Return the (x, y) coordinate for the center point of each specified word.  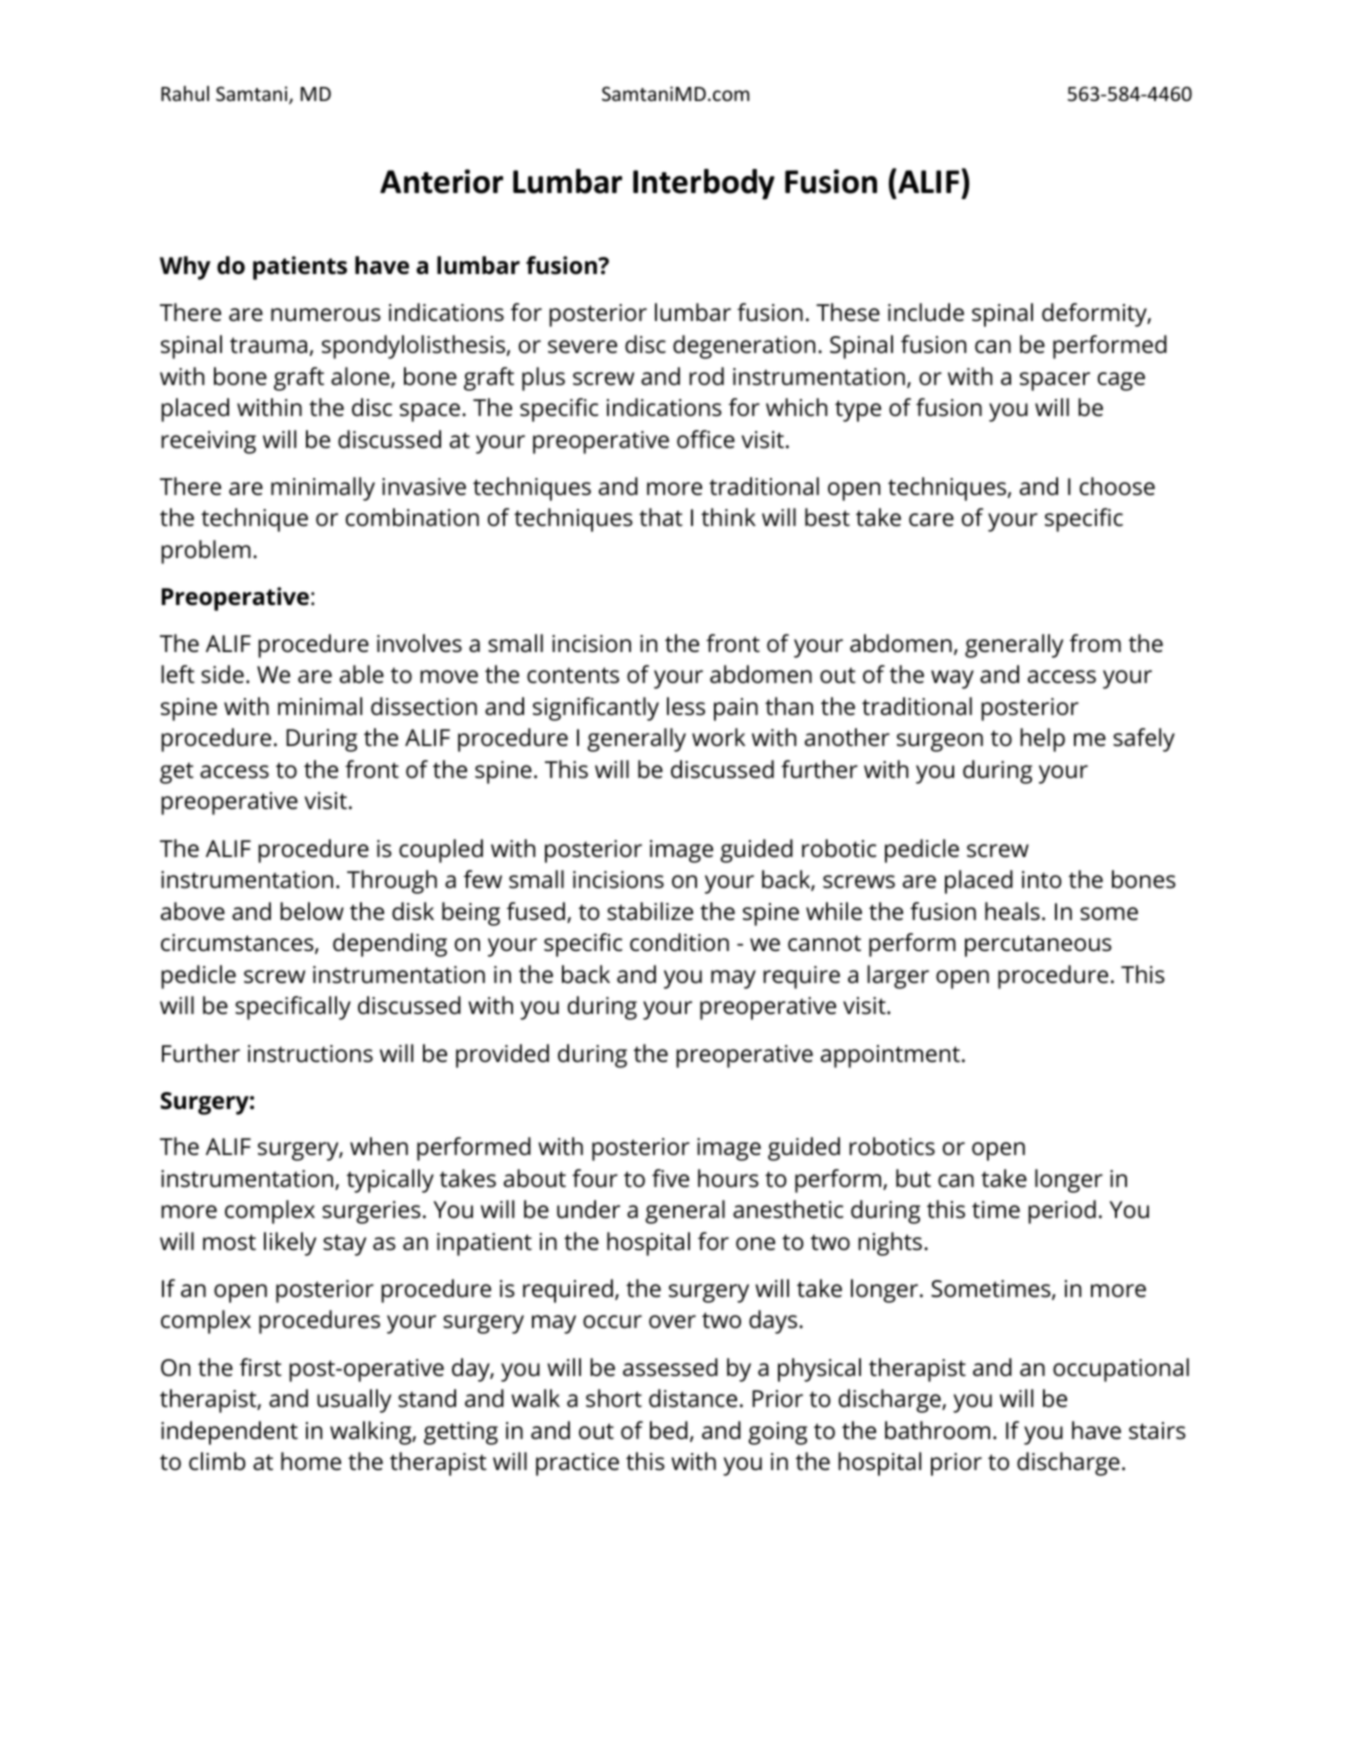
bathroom (937, 1430)
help (1042, 740)
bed (669, 1430)
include (926, 312)
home (311, 1461)
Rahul (185, 93)
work (718, 737)
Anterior (441, 181)
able (362, 674)
